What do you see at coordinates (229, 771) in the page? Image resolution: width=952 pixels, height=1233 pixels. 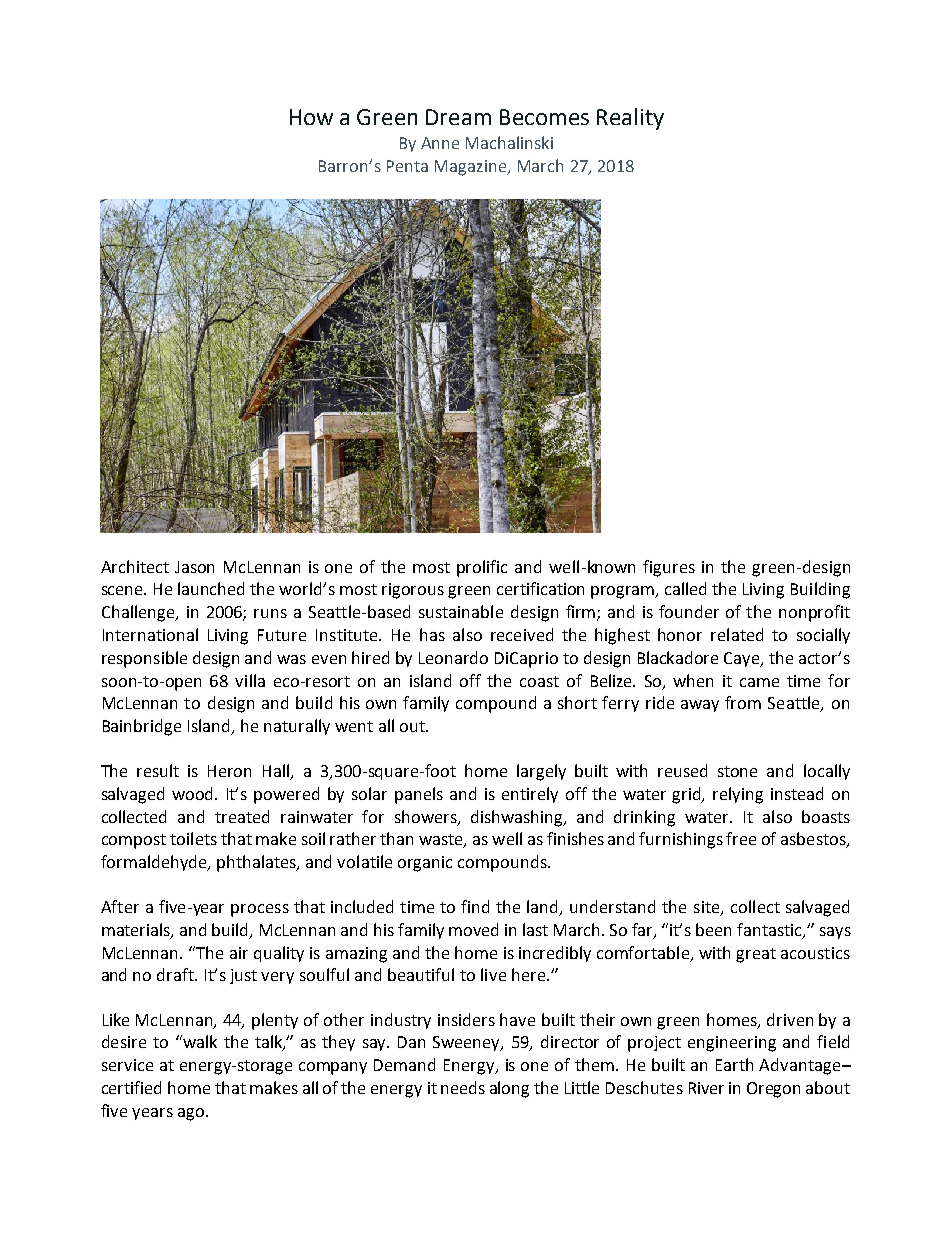 I see `Heron` at bounding box center [229, 771].
